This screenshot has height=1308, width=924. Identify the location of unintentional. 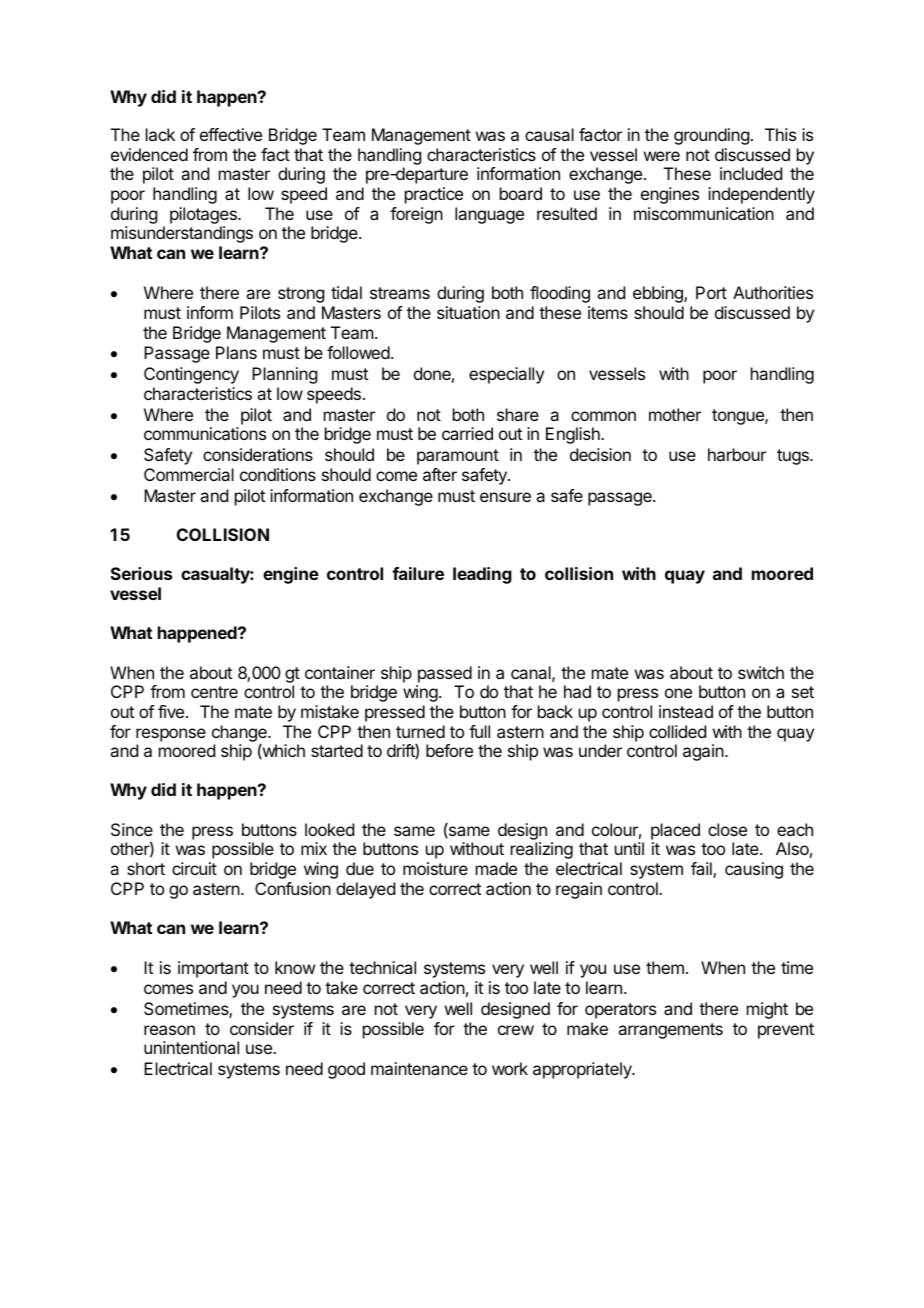
(191, 1047).
